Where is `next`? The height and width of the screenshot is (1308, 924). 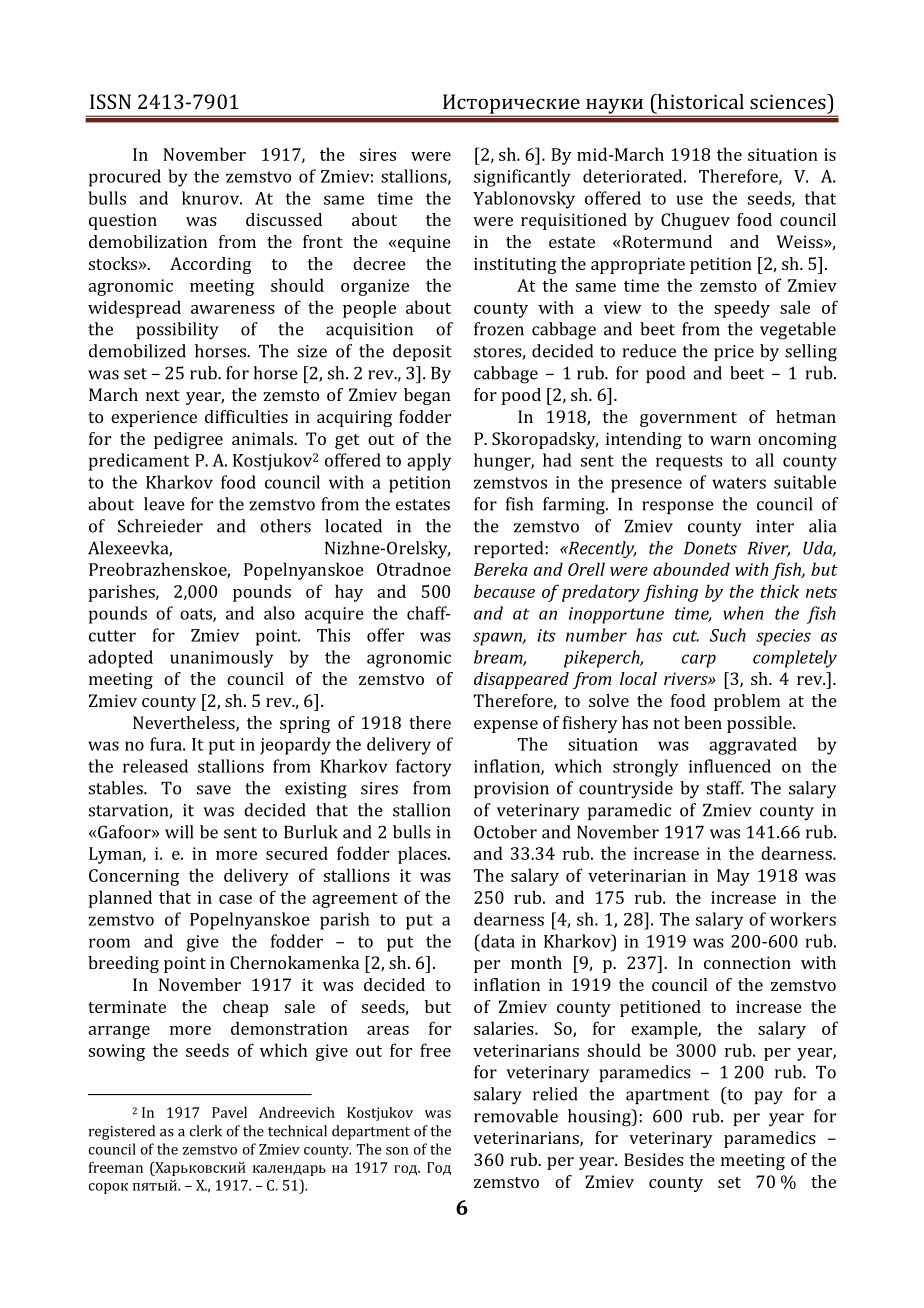
next is located at coordinates (163, 395).
